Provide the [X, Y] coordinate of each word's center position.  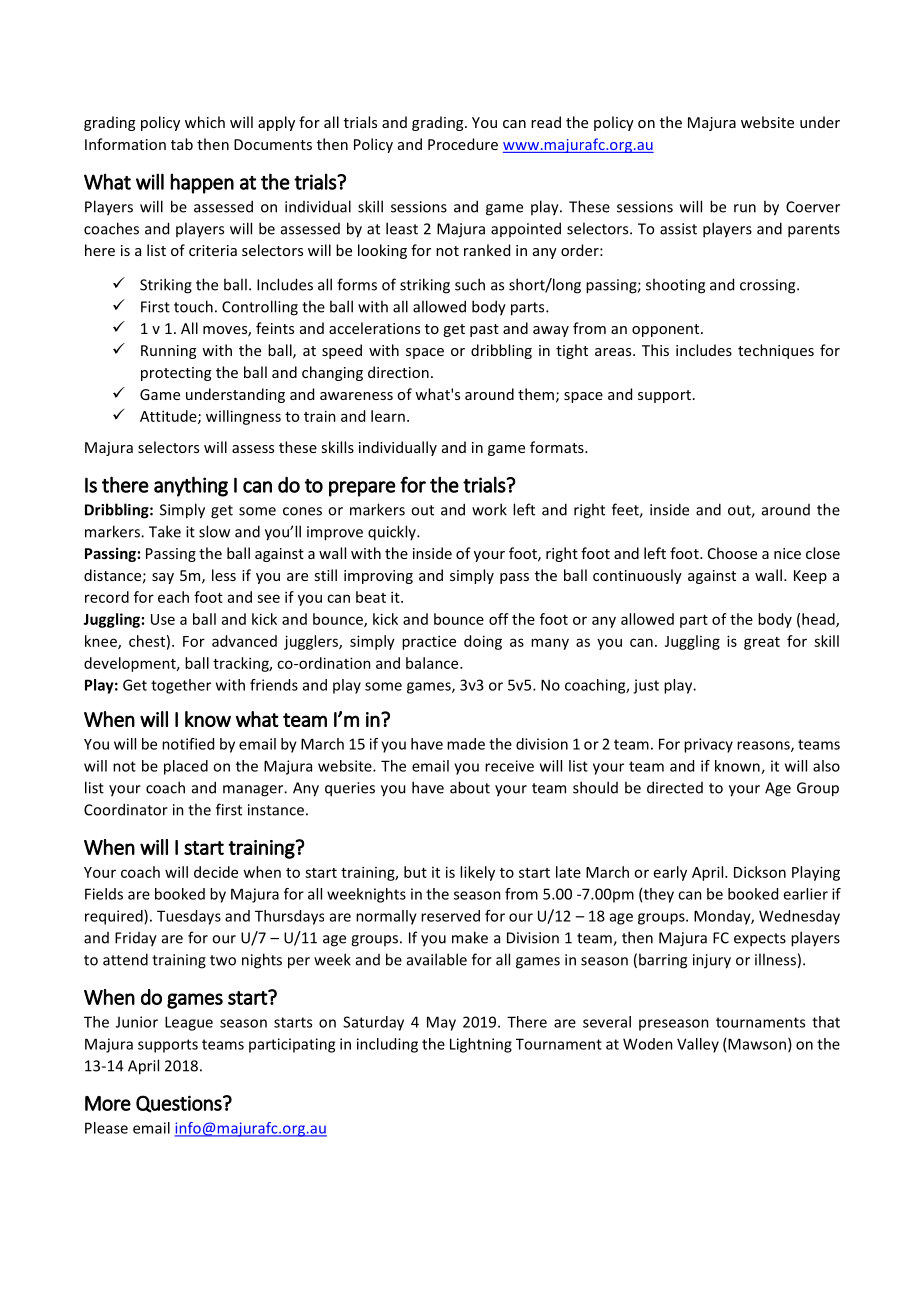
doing [483, 642]
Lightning [481, 1045]
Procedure [463, 144]
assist [678, 229]
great [762, 643]
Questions [180, 1104]
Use [163, 619]
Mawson [757, 1044]
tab [182, 144]
